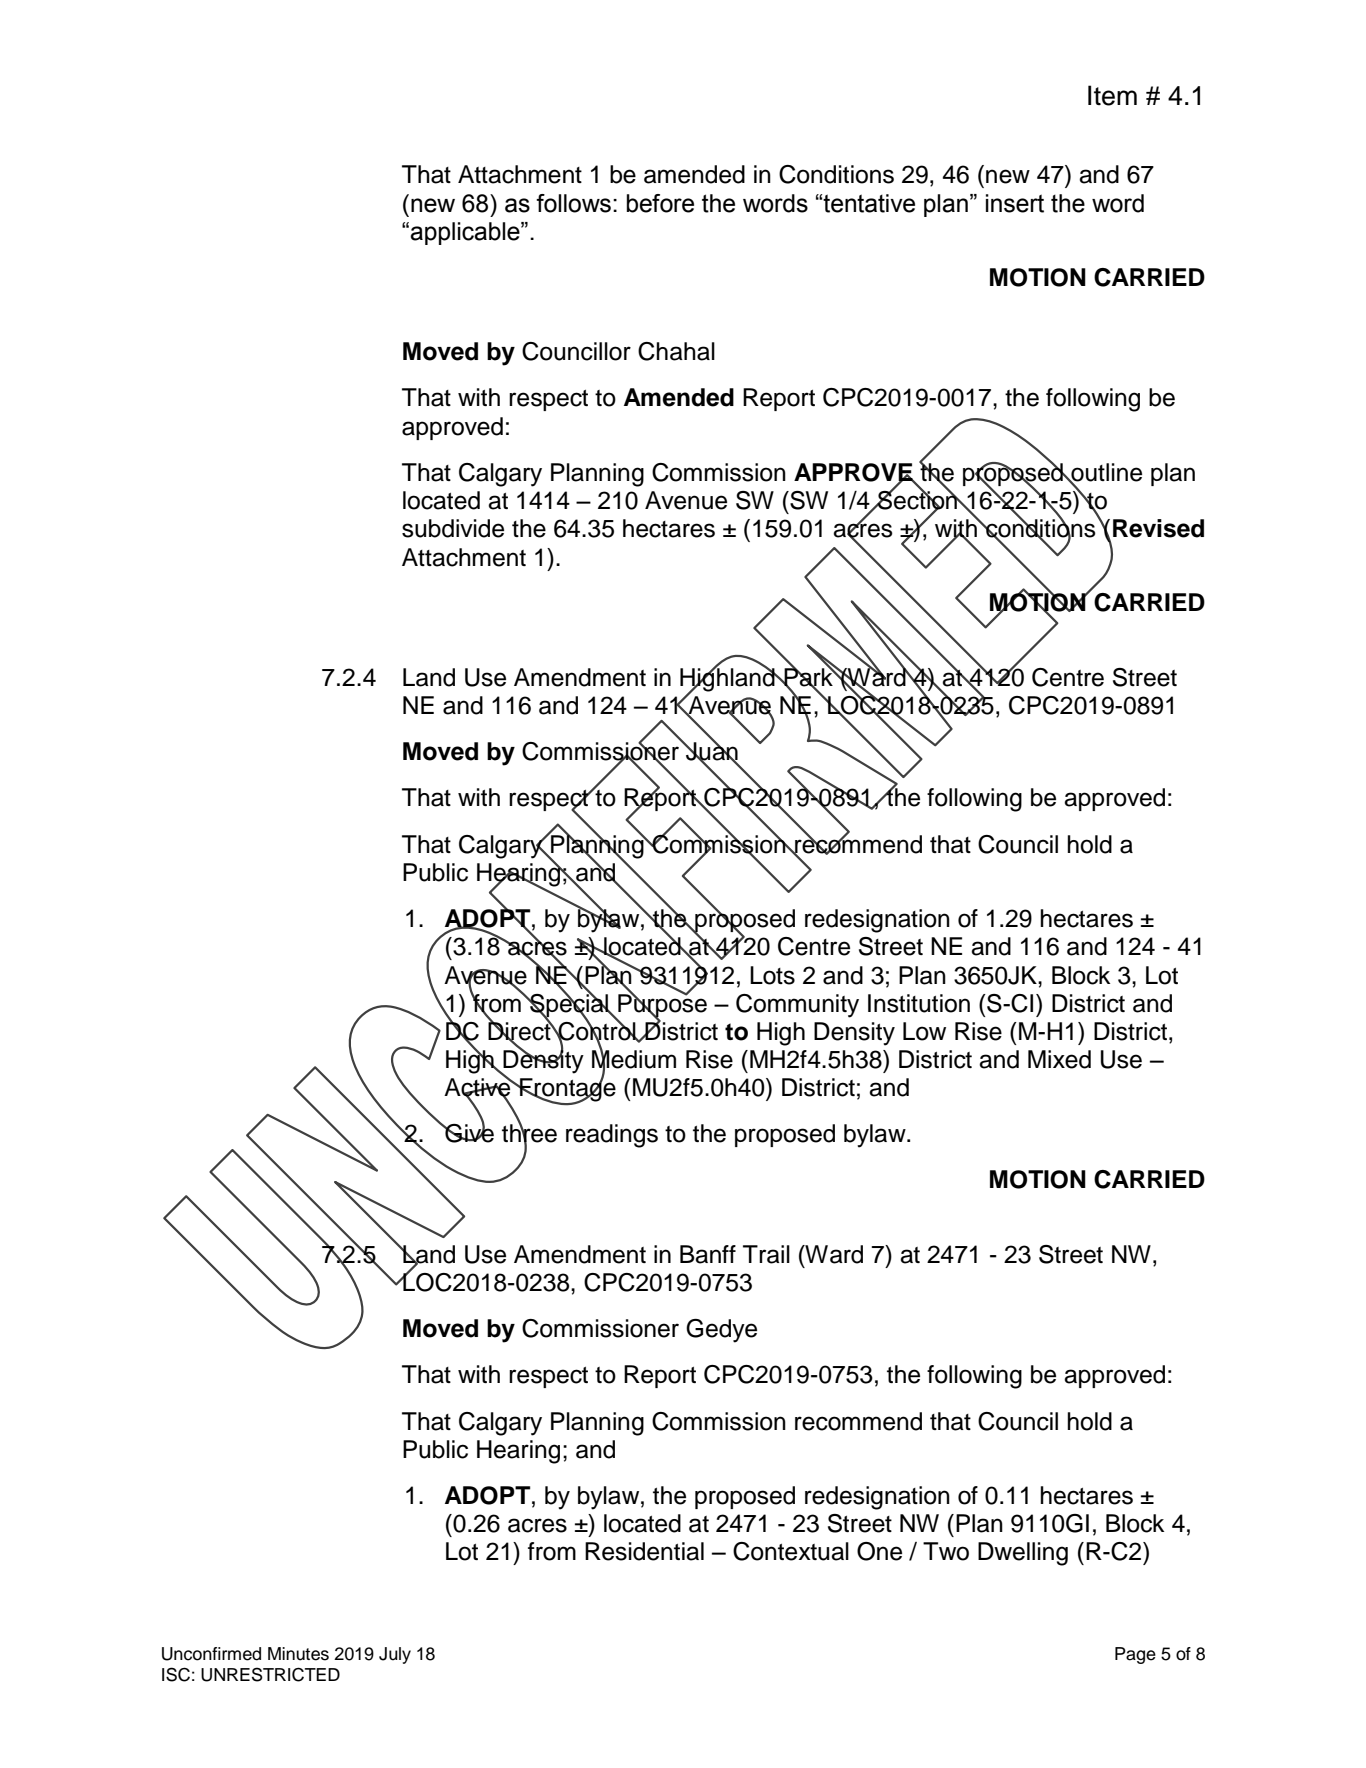  What do you see at coordinates (569, 1005) in the document?
I see `Special` at bounding box center [569, 1005].
